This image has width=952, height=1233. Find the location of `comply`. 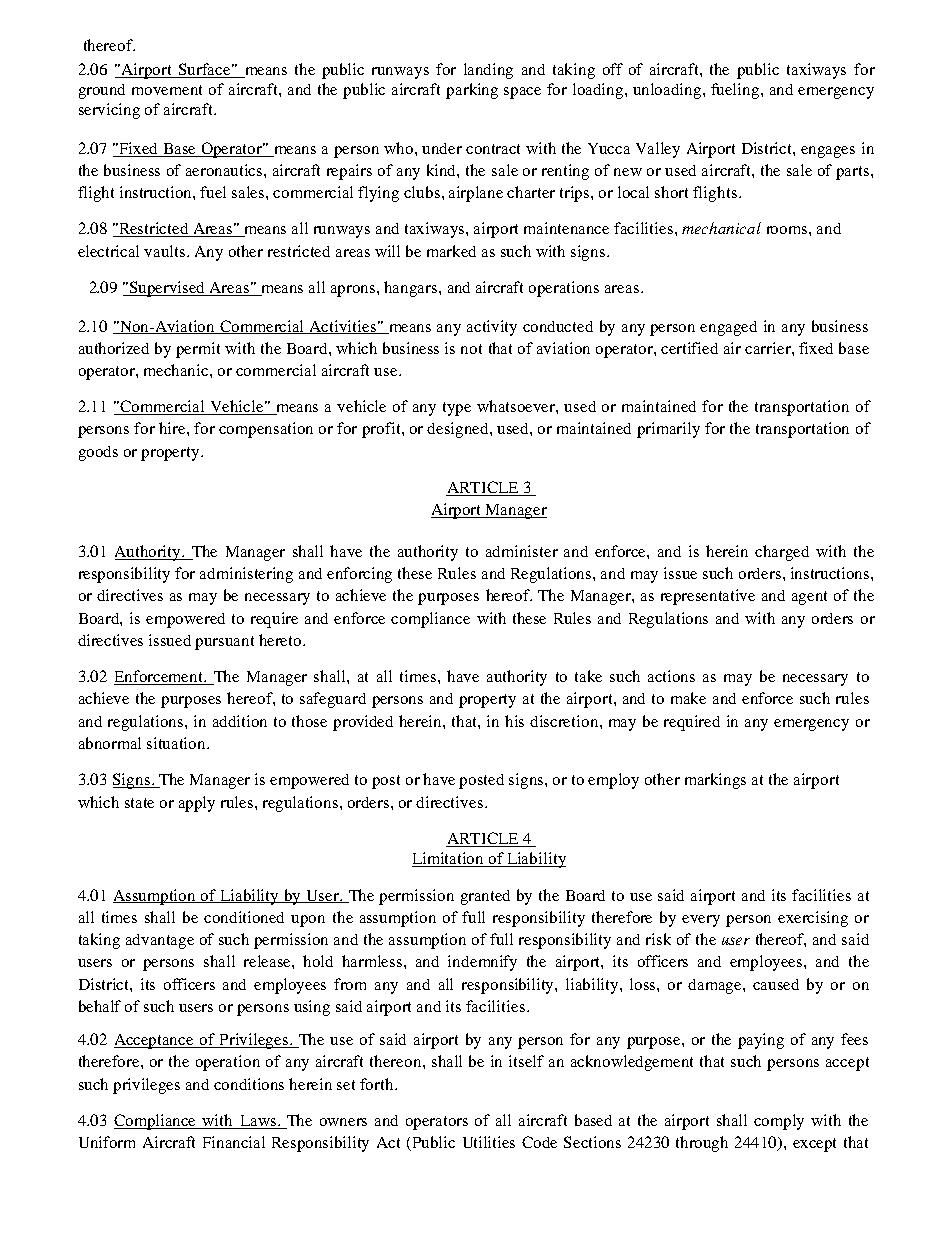

comply is located at coordinates (779, 1122).
